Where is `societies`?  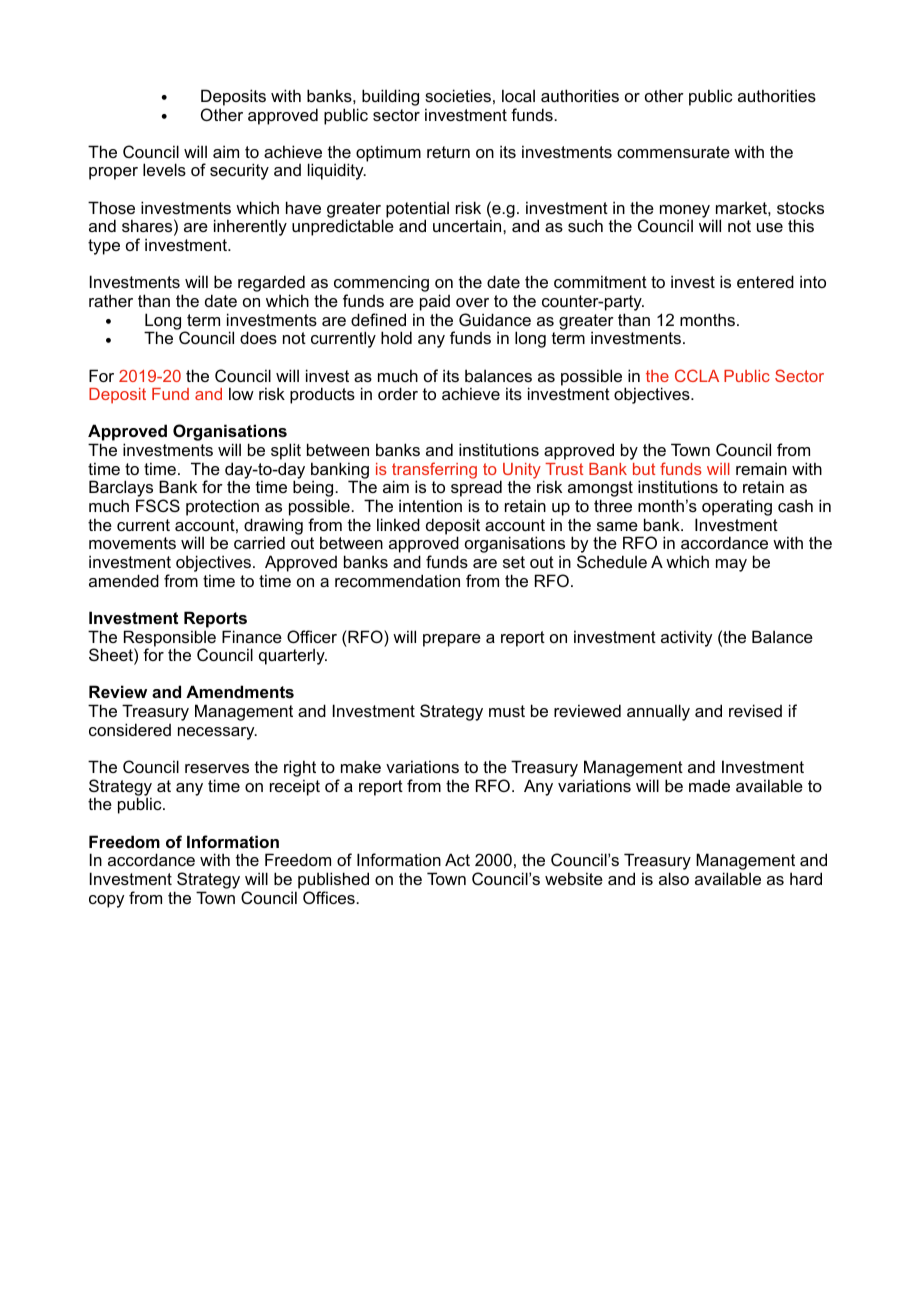 societies is located at coordinates (458, 95).
